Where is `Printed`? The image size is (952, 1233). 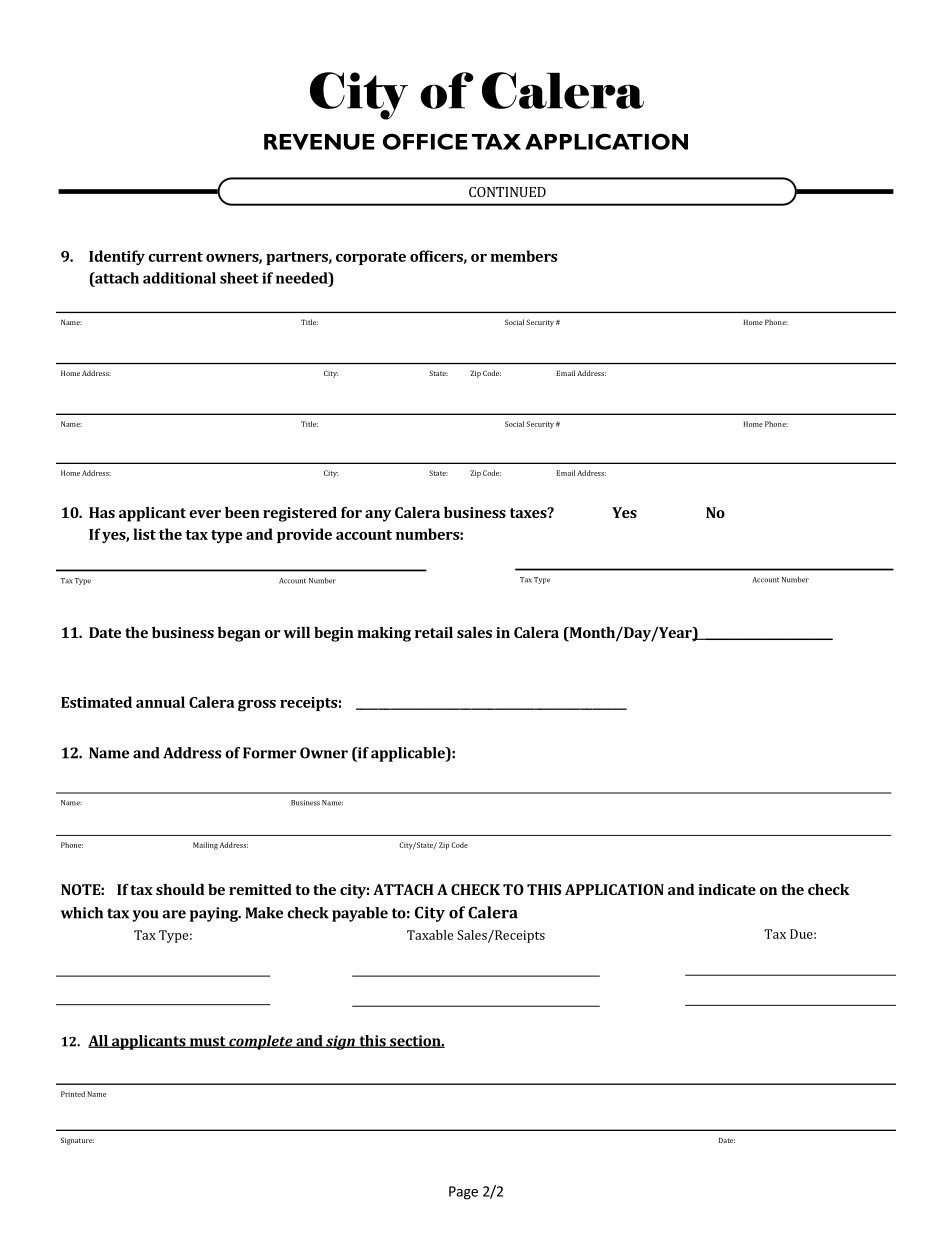 Printed is located at coordinates (73, 1094).
